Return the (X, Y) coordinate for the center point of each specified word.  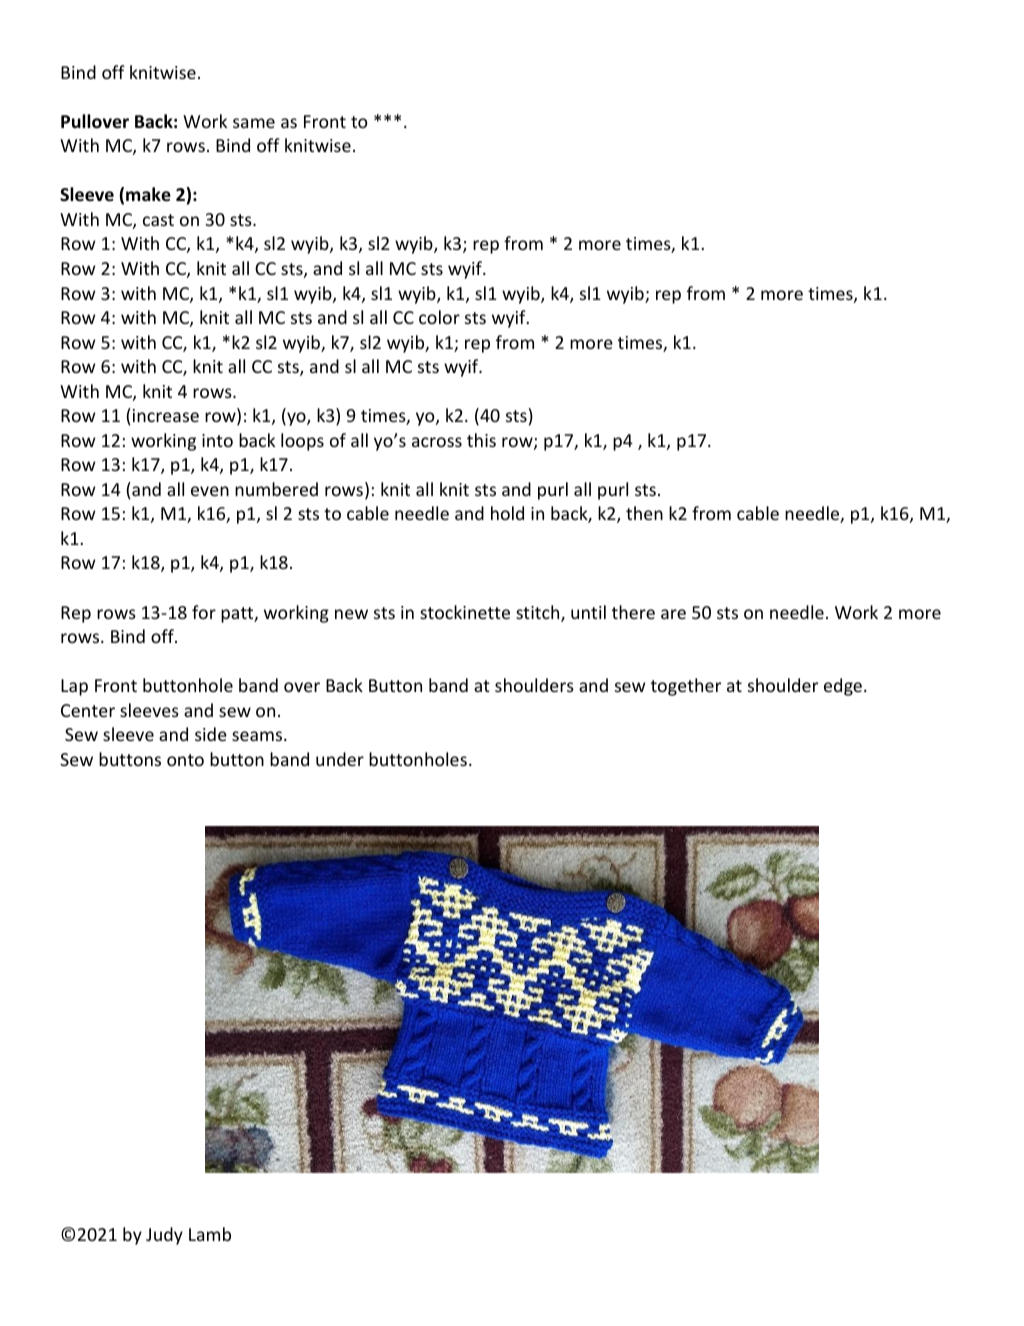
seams (258, 736)
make (148, 194)
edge (843, 687)
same (254, 123)
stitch (539, 613)
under (340, 759)
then (644, 513)
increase (166, 415)
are (673, 614)
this (481, 440)
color (439, 317)
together (686, 687)
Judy (164, 1236)
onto (185, 760)
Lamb (210, 1234)
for (204, 612)
